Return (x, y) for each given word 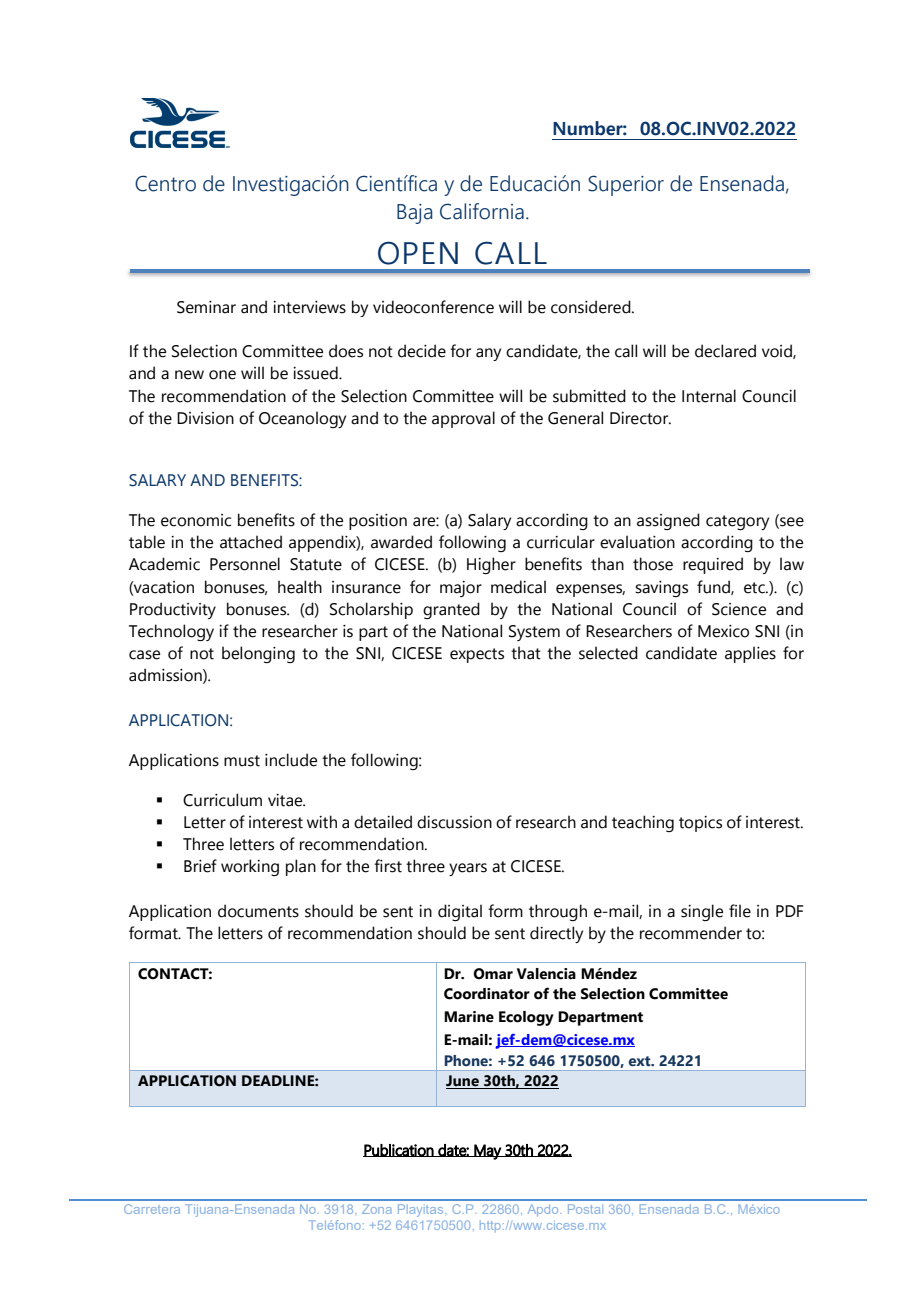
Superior (626, 185)
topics (700, 824)
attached (251, 542)
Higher (491, 565)
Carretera (152, 1209)
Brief (200, 866)
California (482, 211)
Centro (165, 183)
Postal (585, 1209)
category (737, 522)
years (468, 869)
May (487, 1152)
